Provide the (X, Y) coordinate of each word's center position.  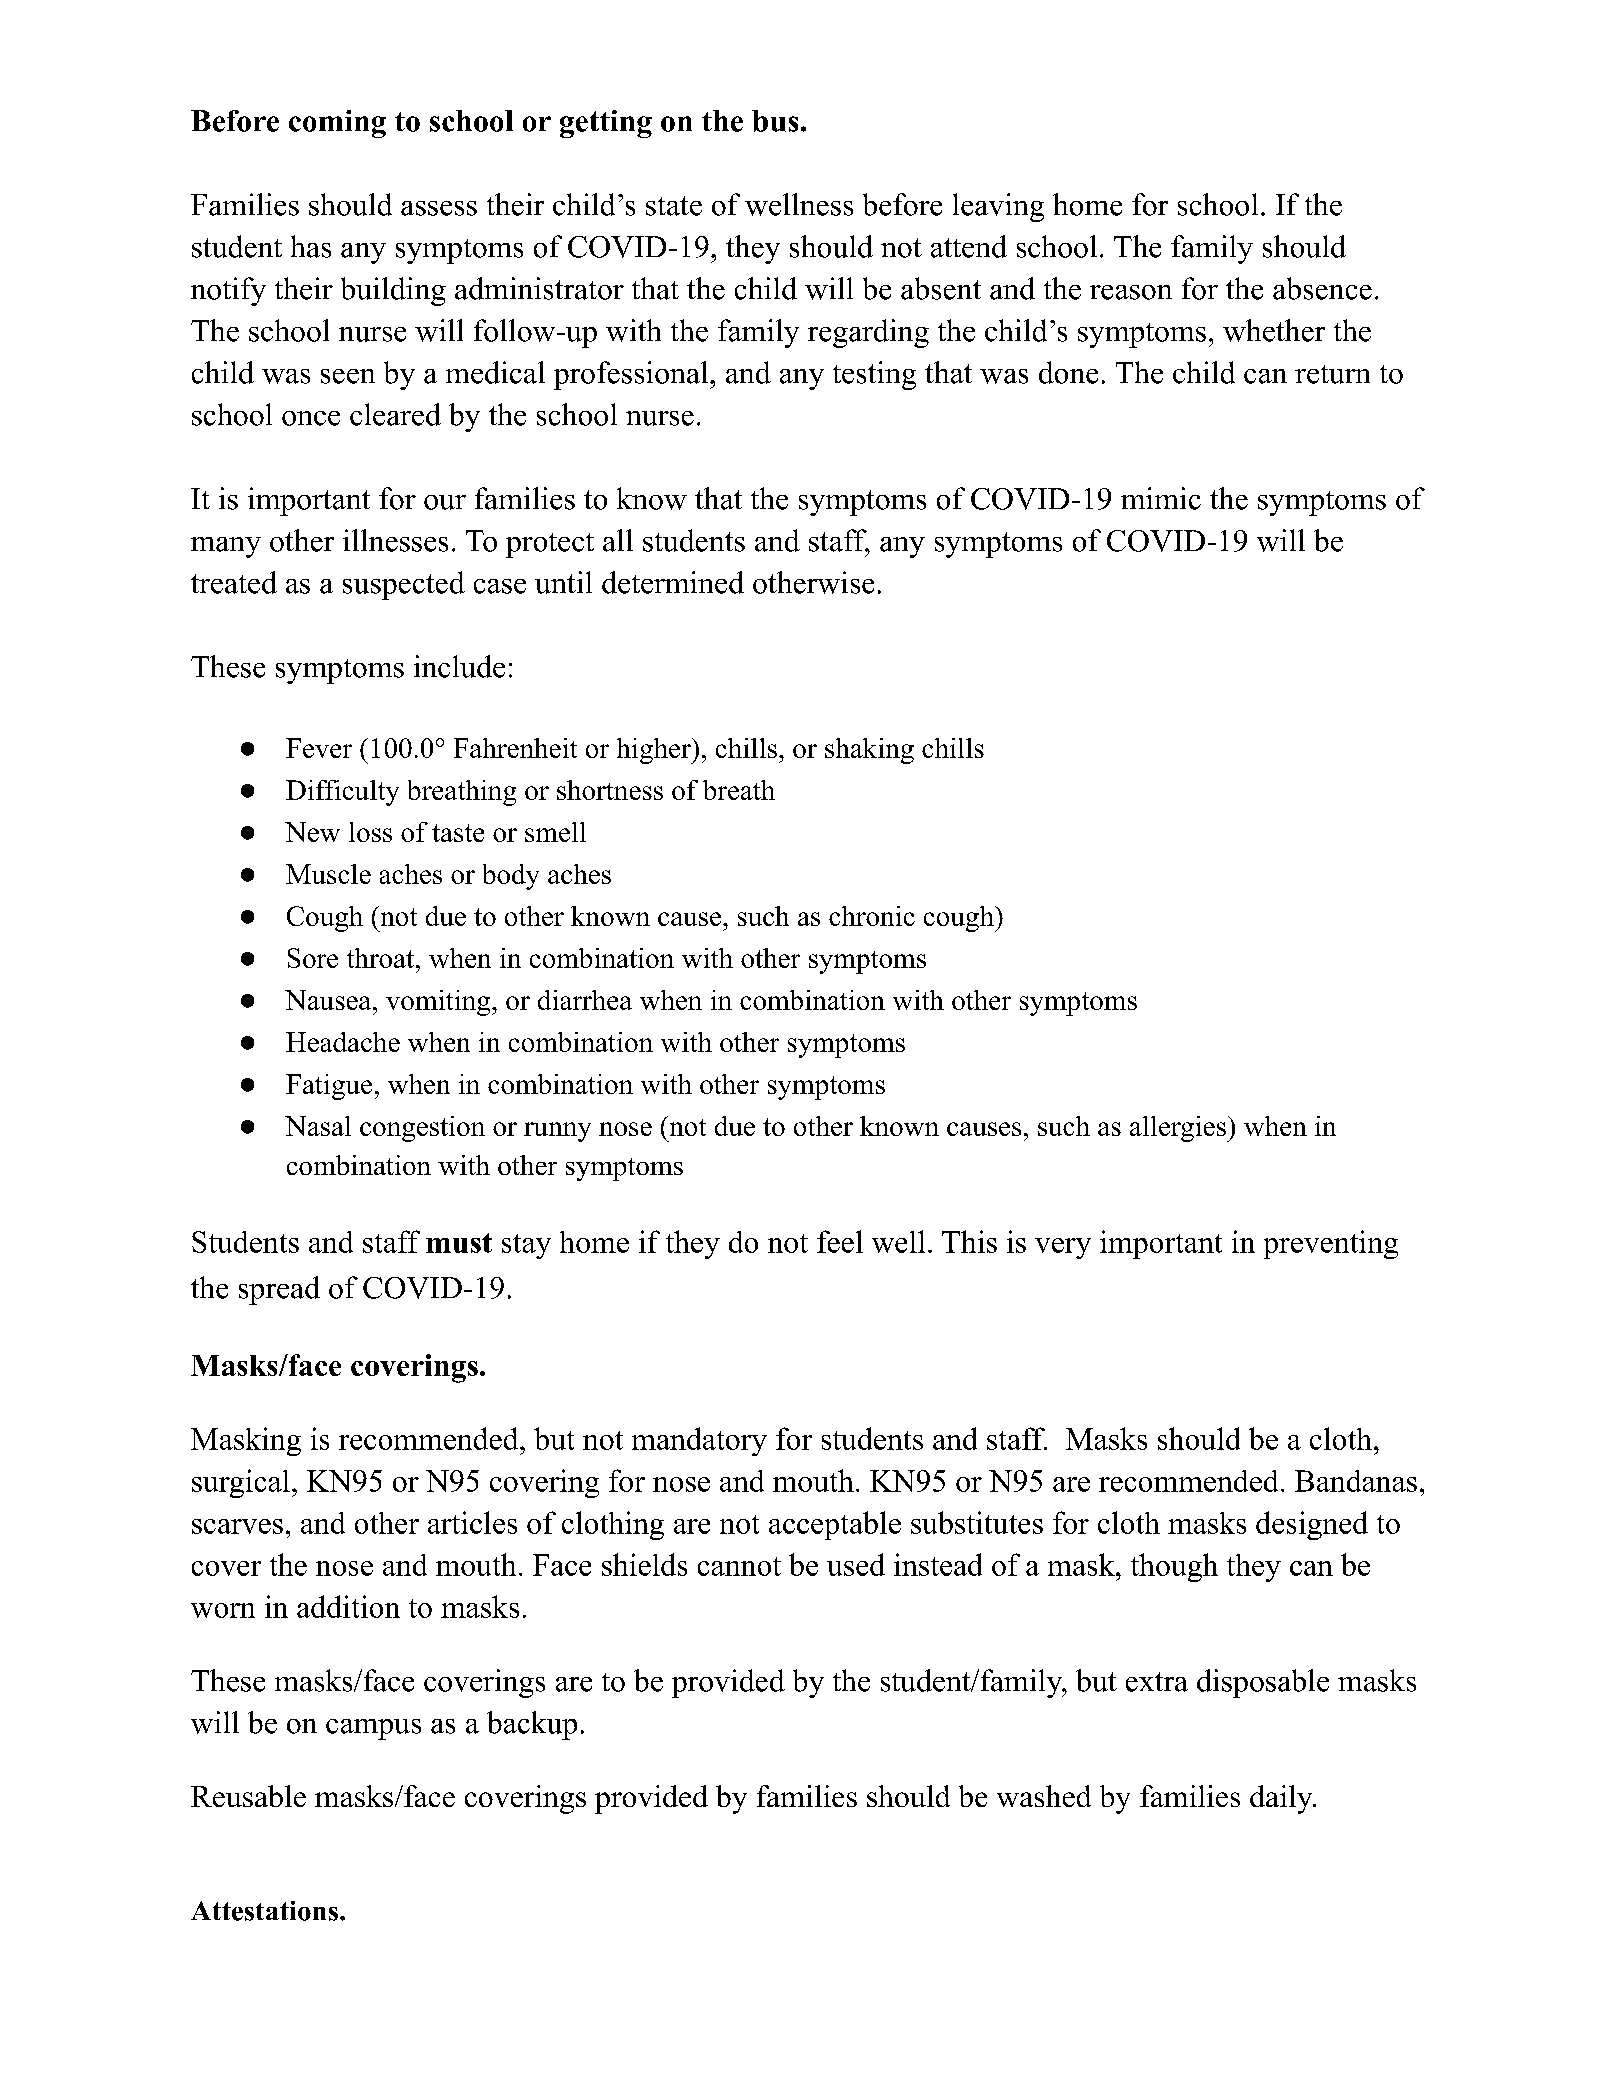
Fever (319, 748)
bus (775, 121)
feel (840, 1241)
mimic (1161, 498)
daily (1282, 1799)
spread (279, 1290)
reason (1131, 292)
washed (1044, 1796)
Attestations (266, 1911)
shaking (869, 751)
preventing (1331, 1244)
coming (337, 124)
